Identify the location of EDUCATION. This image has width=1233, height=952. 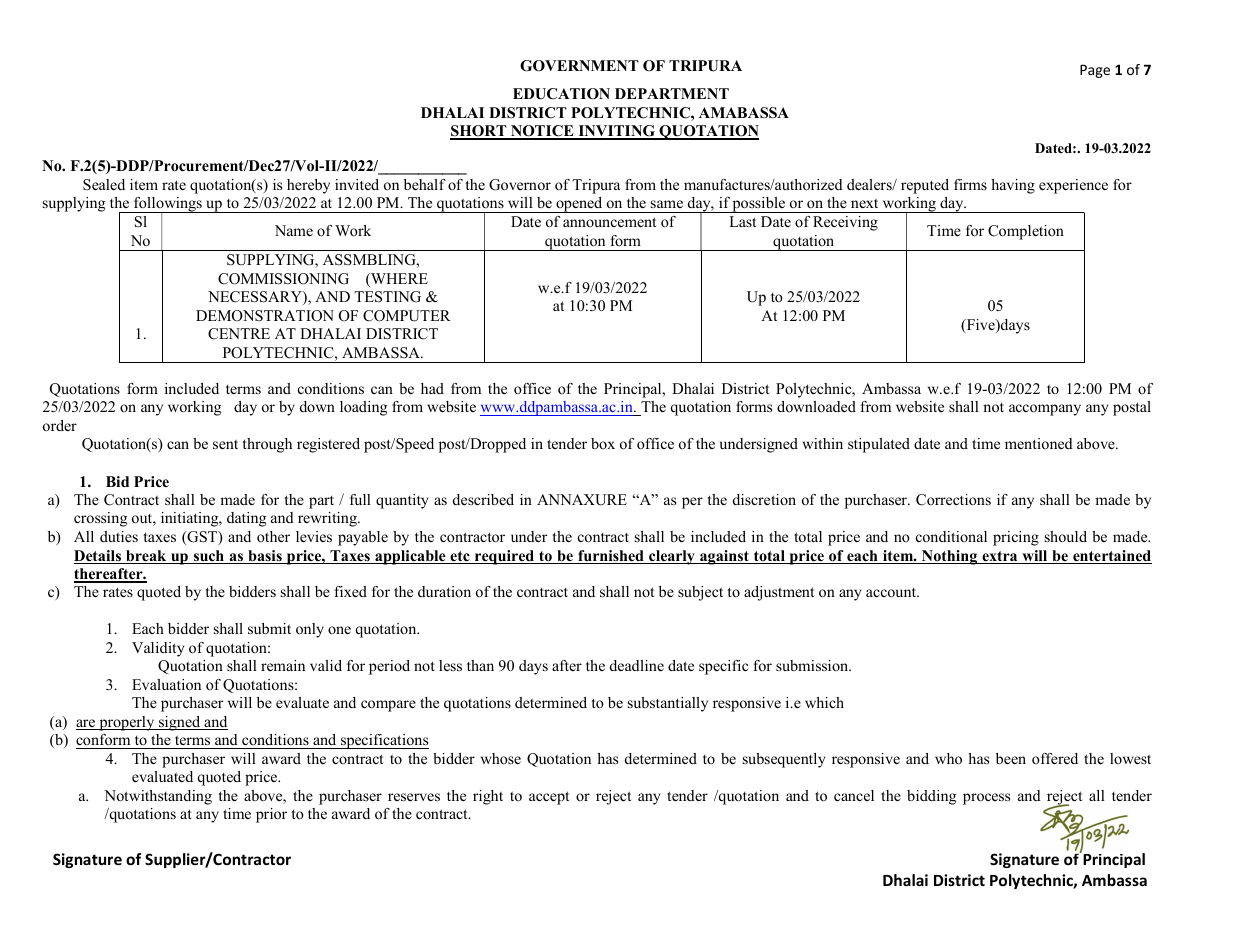
(561, 94).
